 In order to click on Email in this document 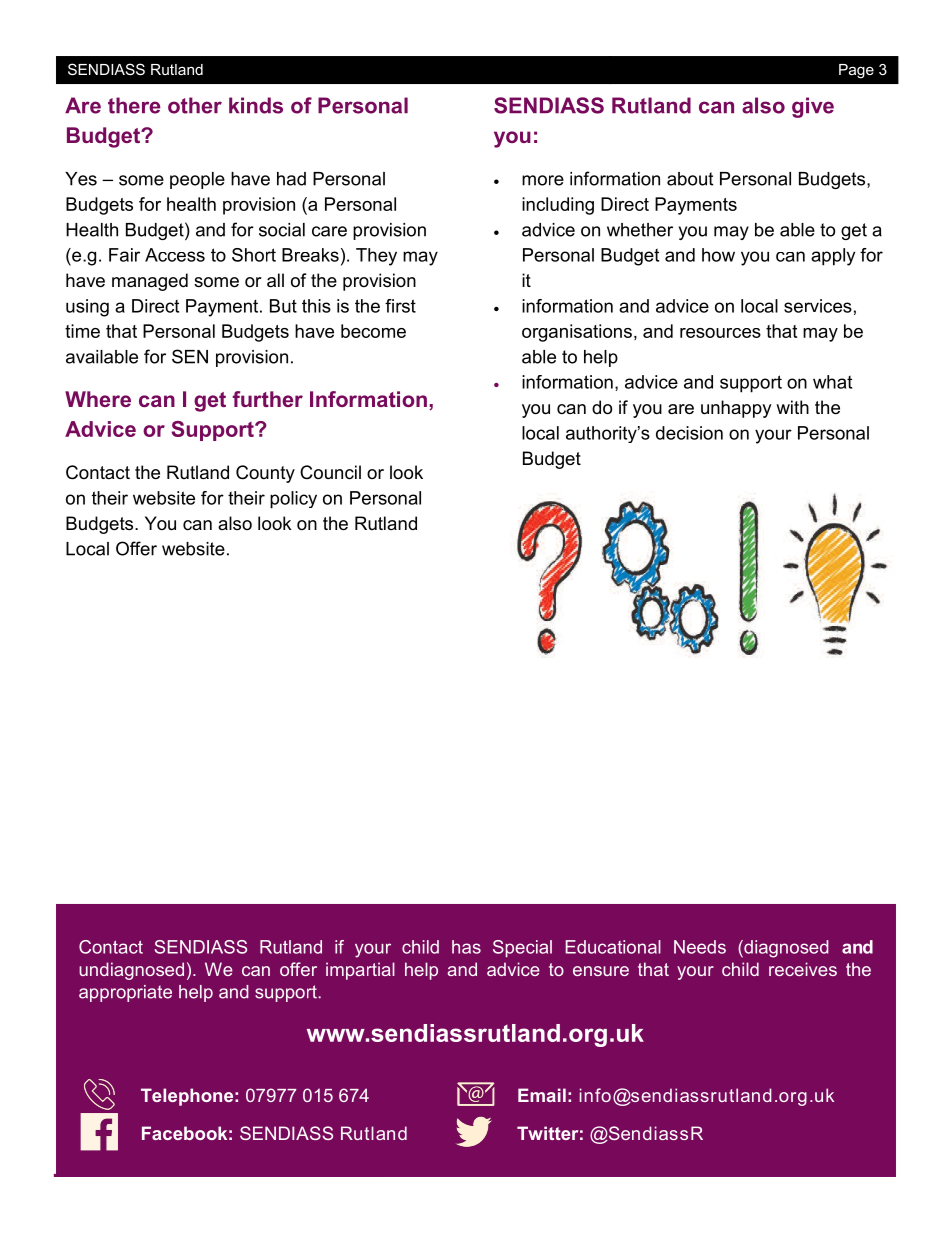, I will do `click(542, 1095)`.
